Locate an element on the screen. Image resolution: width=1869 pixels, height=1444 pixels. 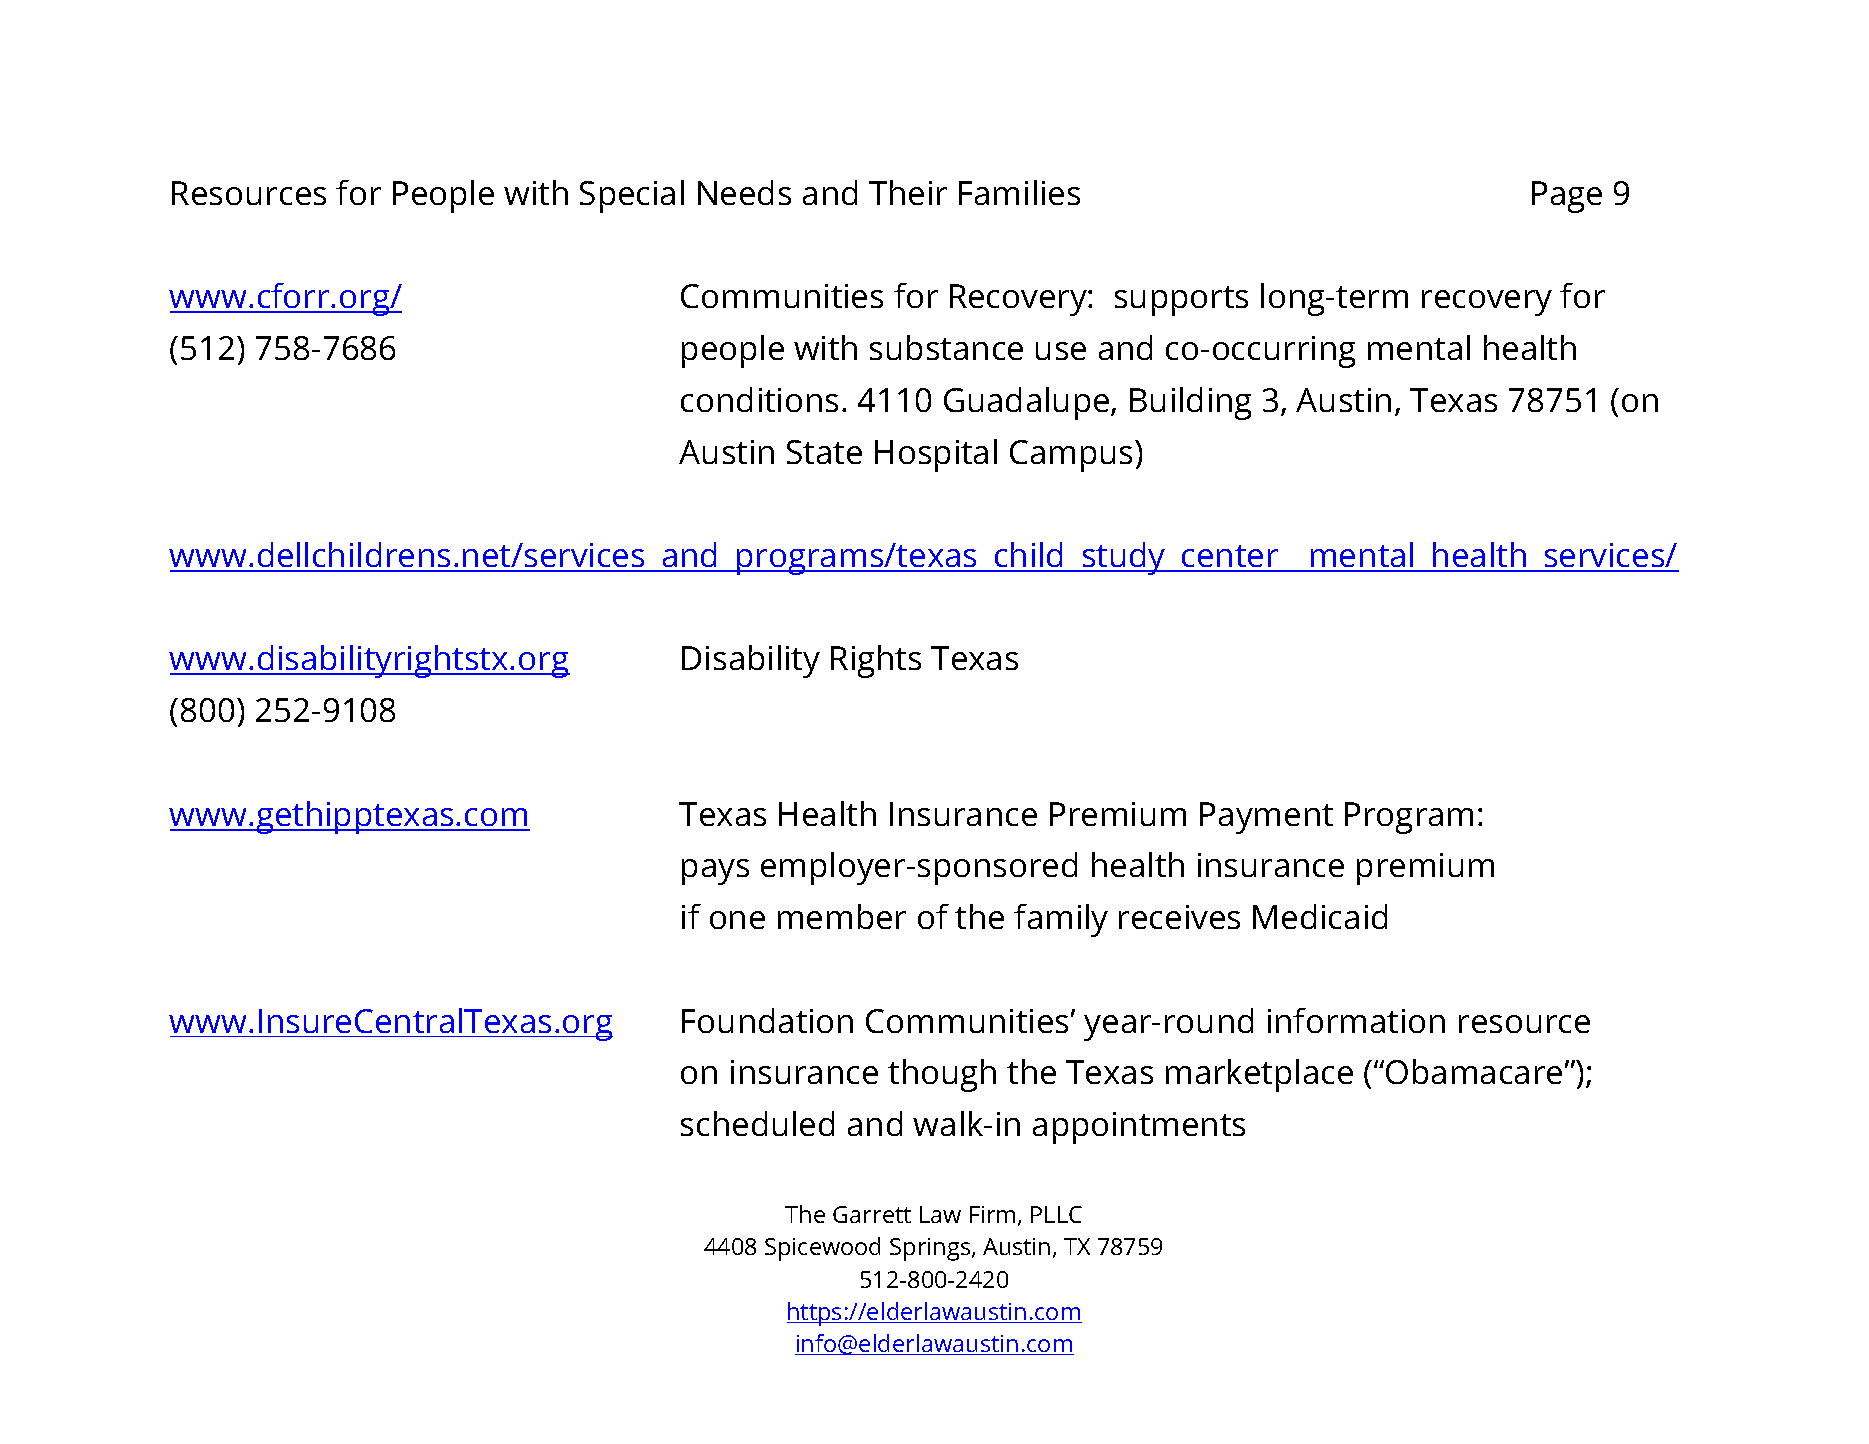
Payment is located at coordinates (1266, 818).
